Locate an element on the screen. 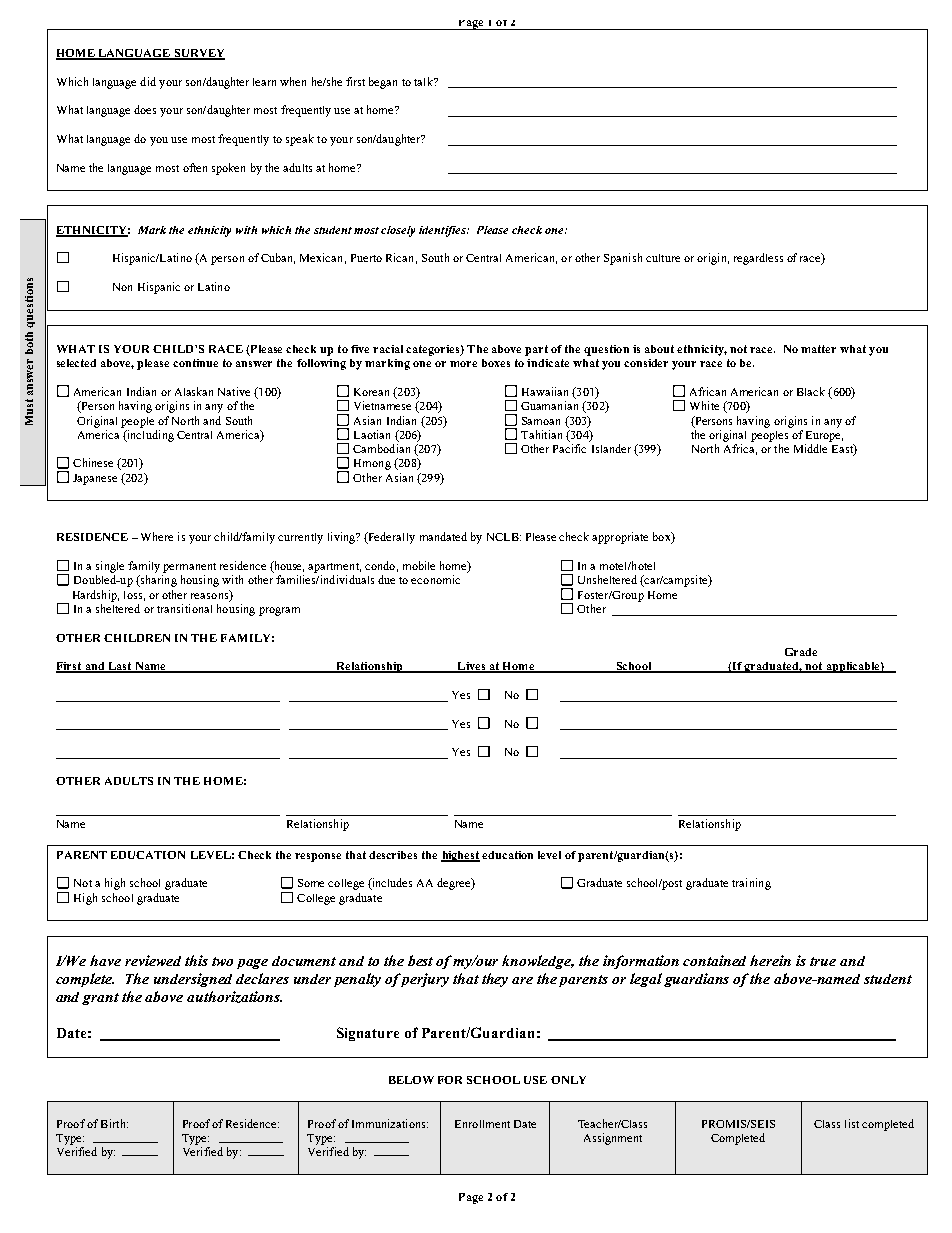 The height and width of the screenshot is (1233, 952). Grade is located at coordinates (801, 652).
